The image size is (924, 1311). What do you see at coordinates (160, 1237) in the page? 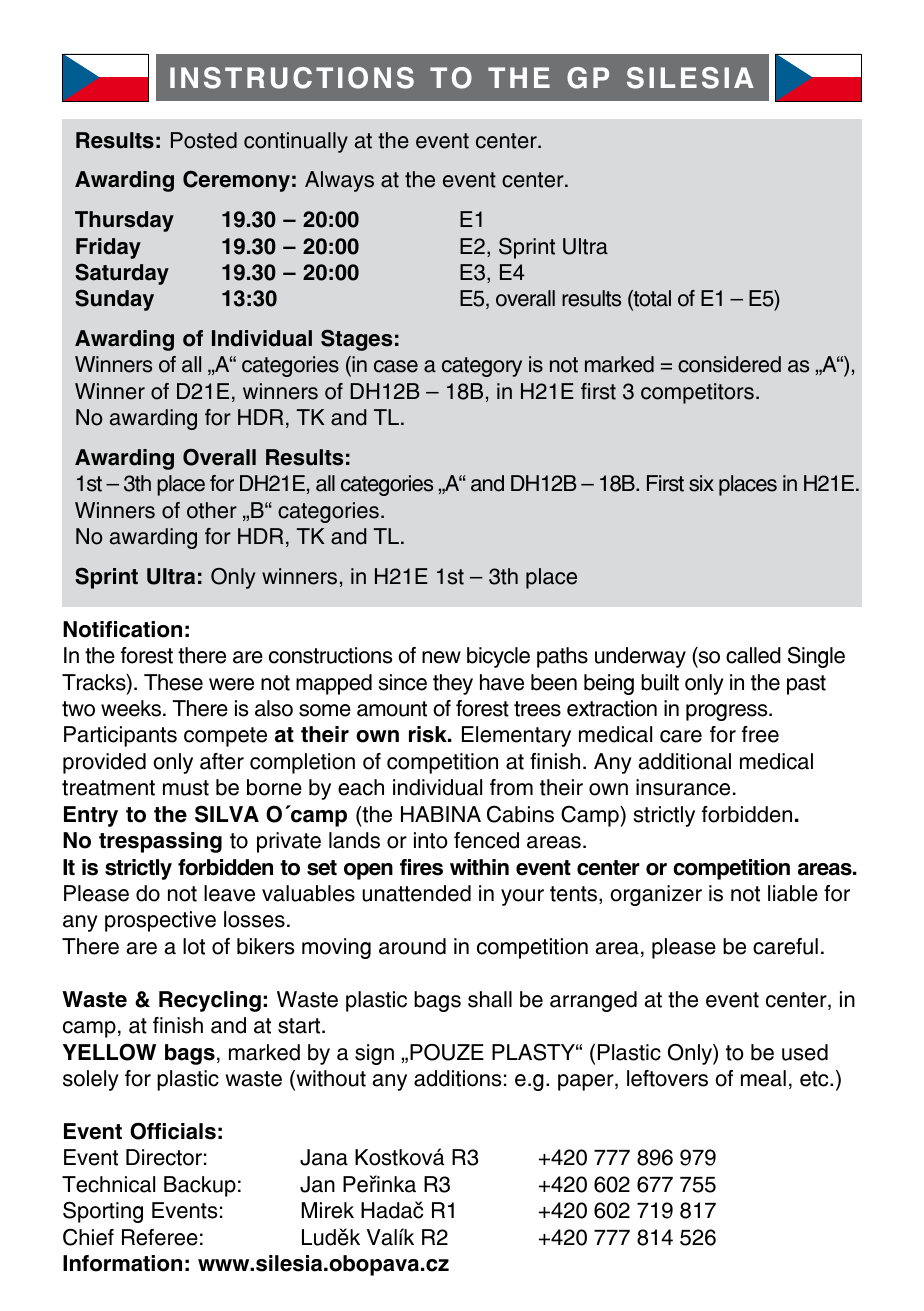
I see `Referee` at bounding box center [160, 1237].
